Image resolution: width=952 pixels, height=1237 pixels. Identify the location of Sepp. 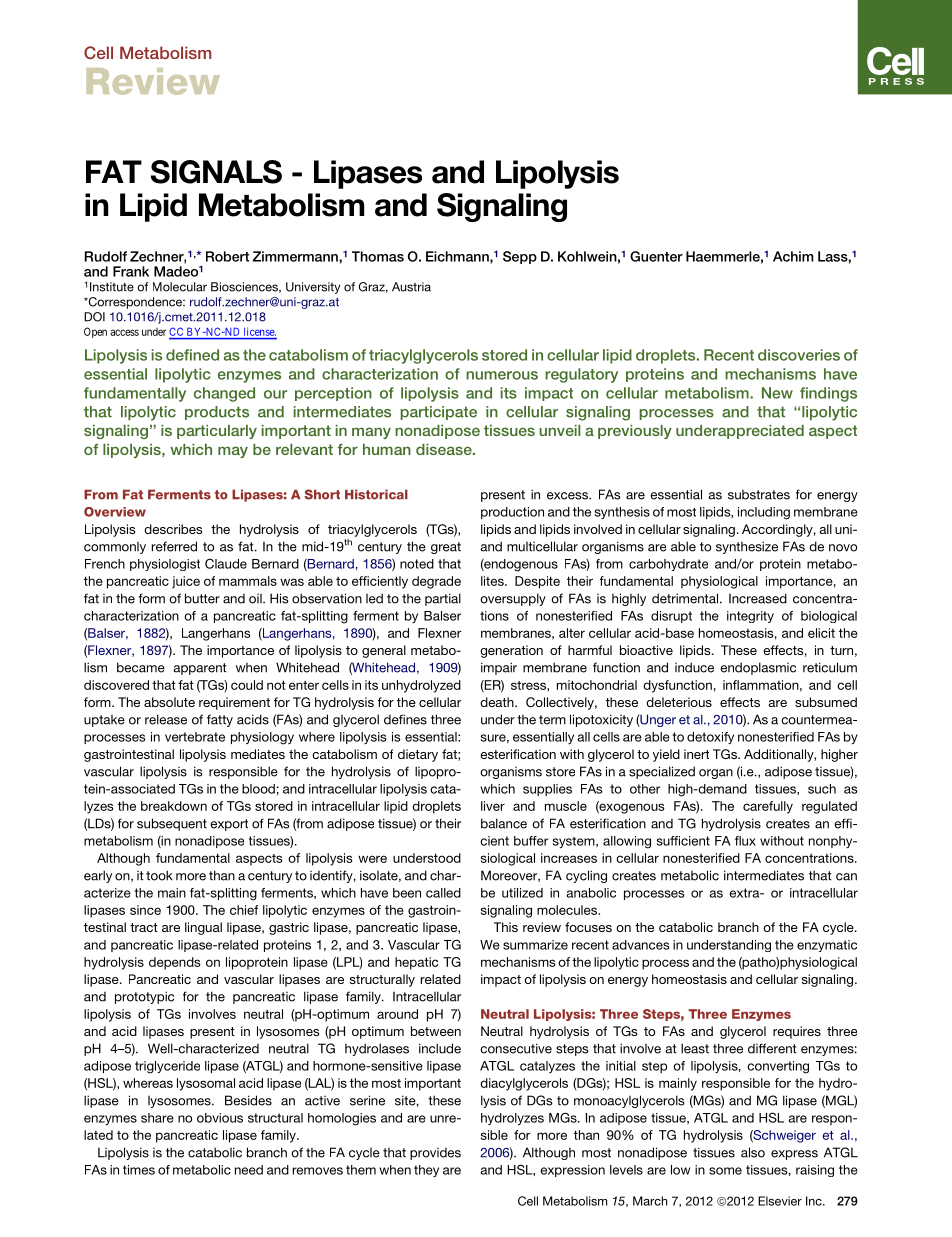
(520, 257).
